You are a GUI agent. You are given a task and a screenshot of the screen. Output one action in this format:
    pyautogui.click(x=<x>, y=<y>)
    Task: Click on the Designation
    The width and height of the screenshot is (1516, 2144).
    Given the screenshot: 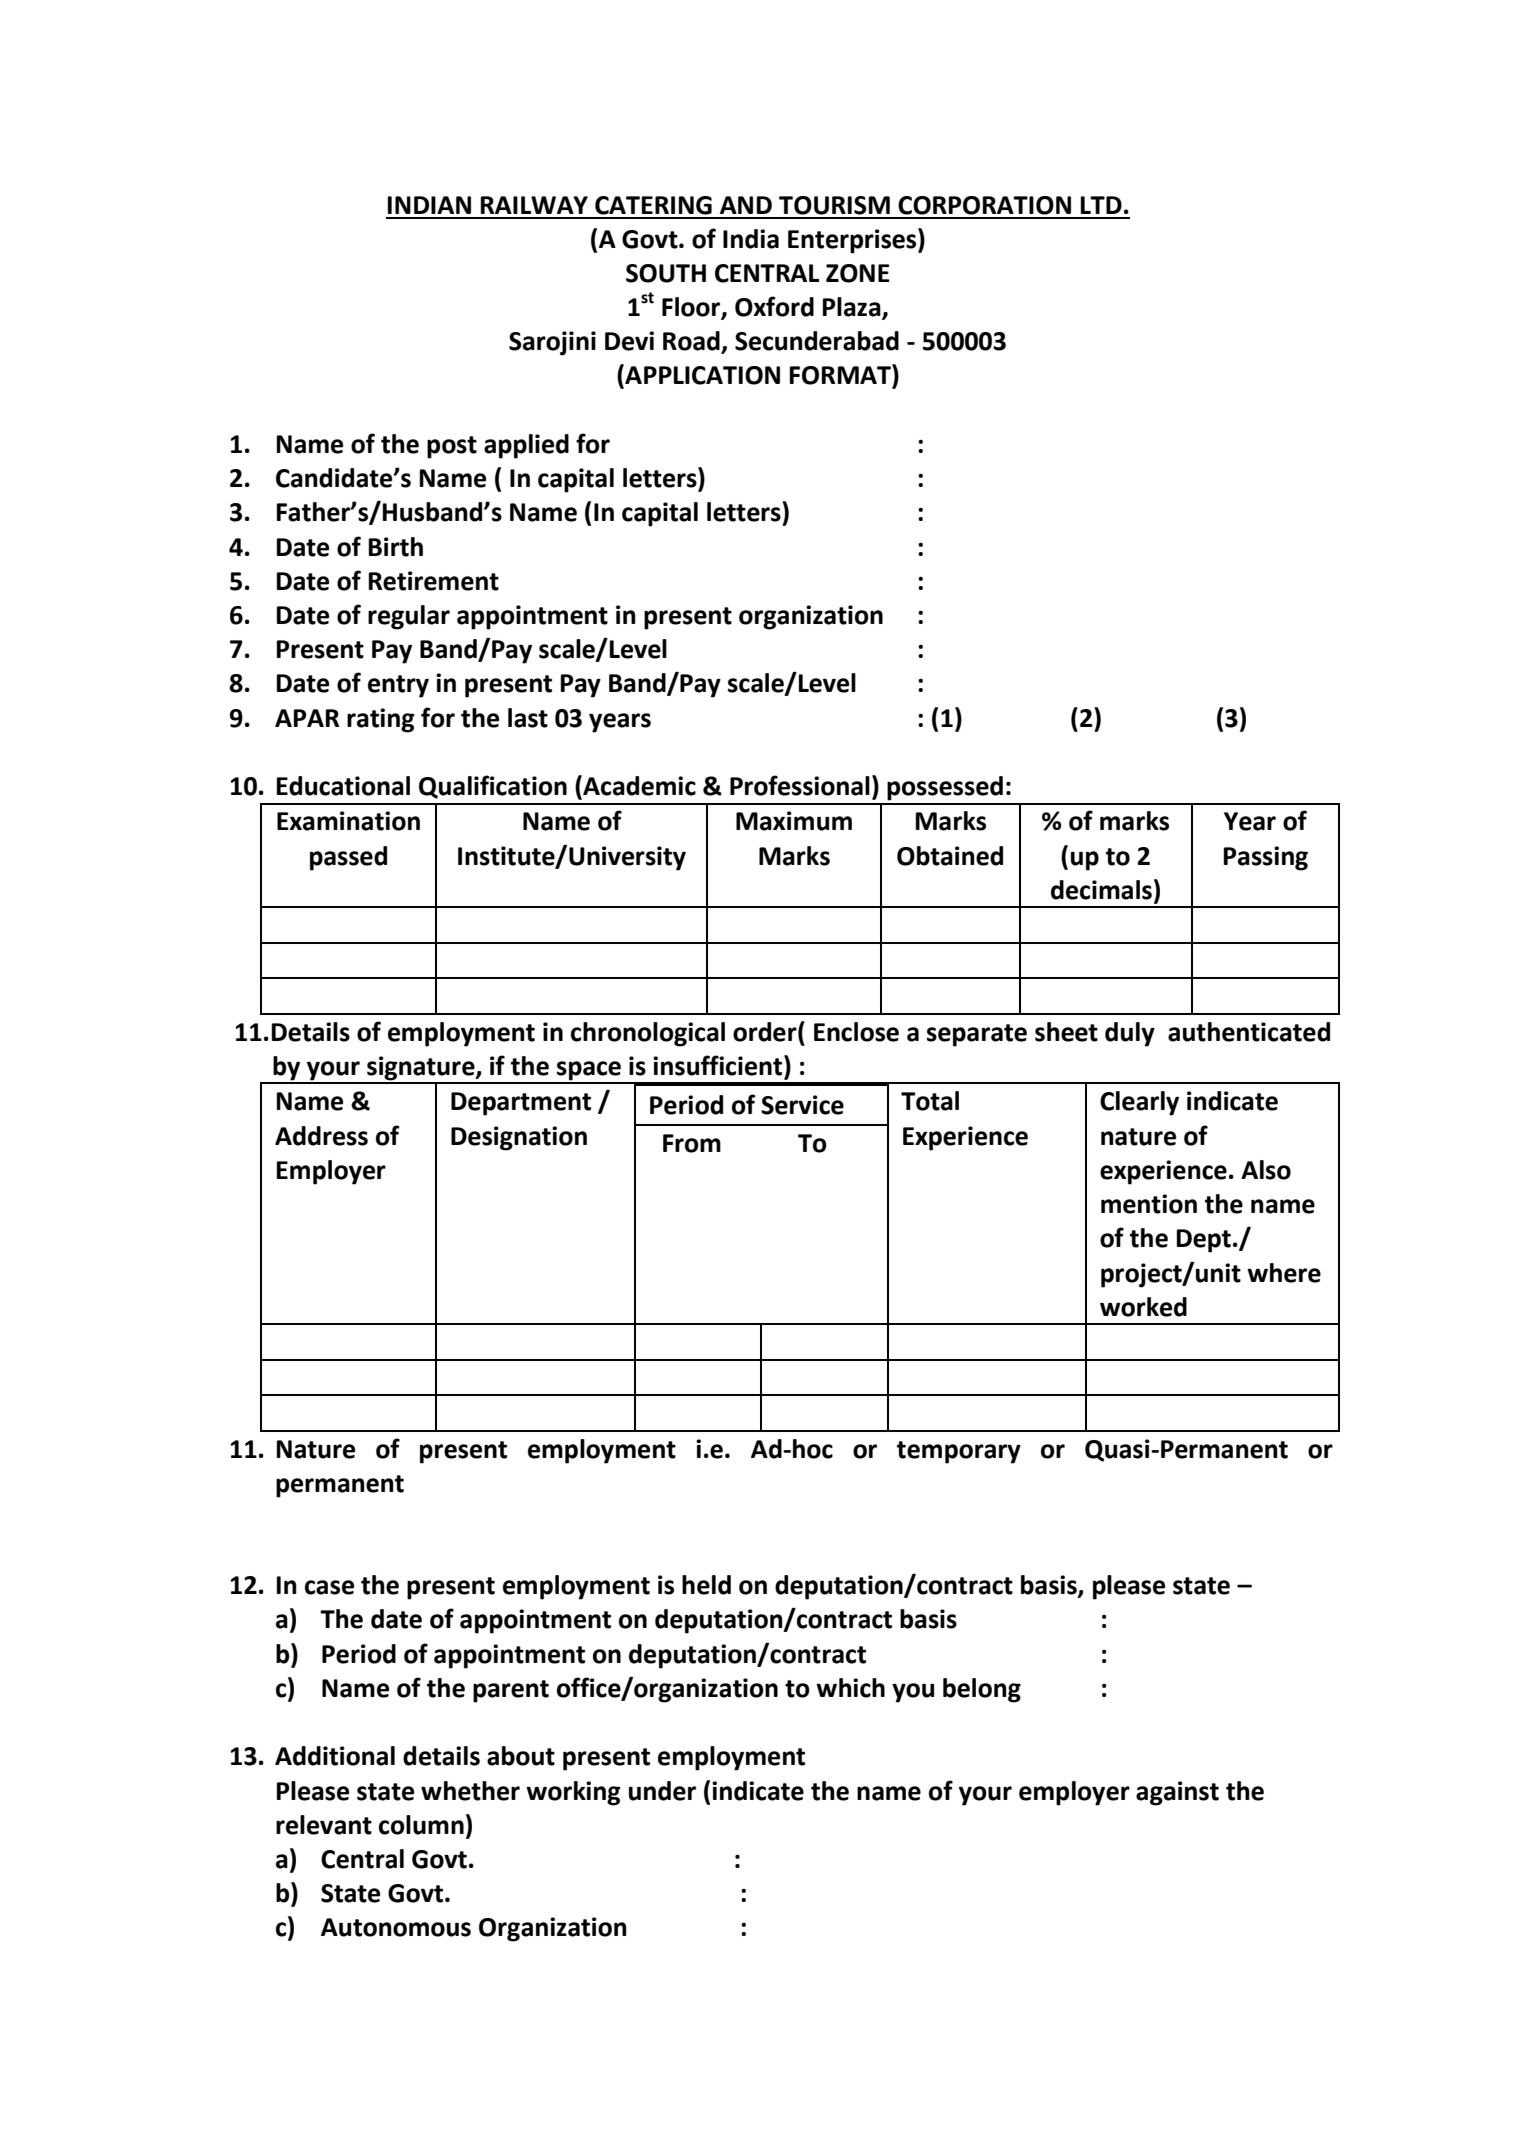 What is the action you would take?
    pyautogui.click(x=519, y=1138)
